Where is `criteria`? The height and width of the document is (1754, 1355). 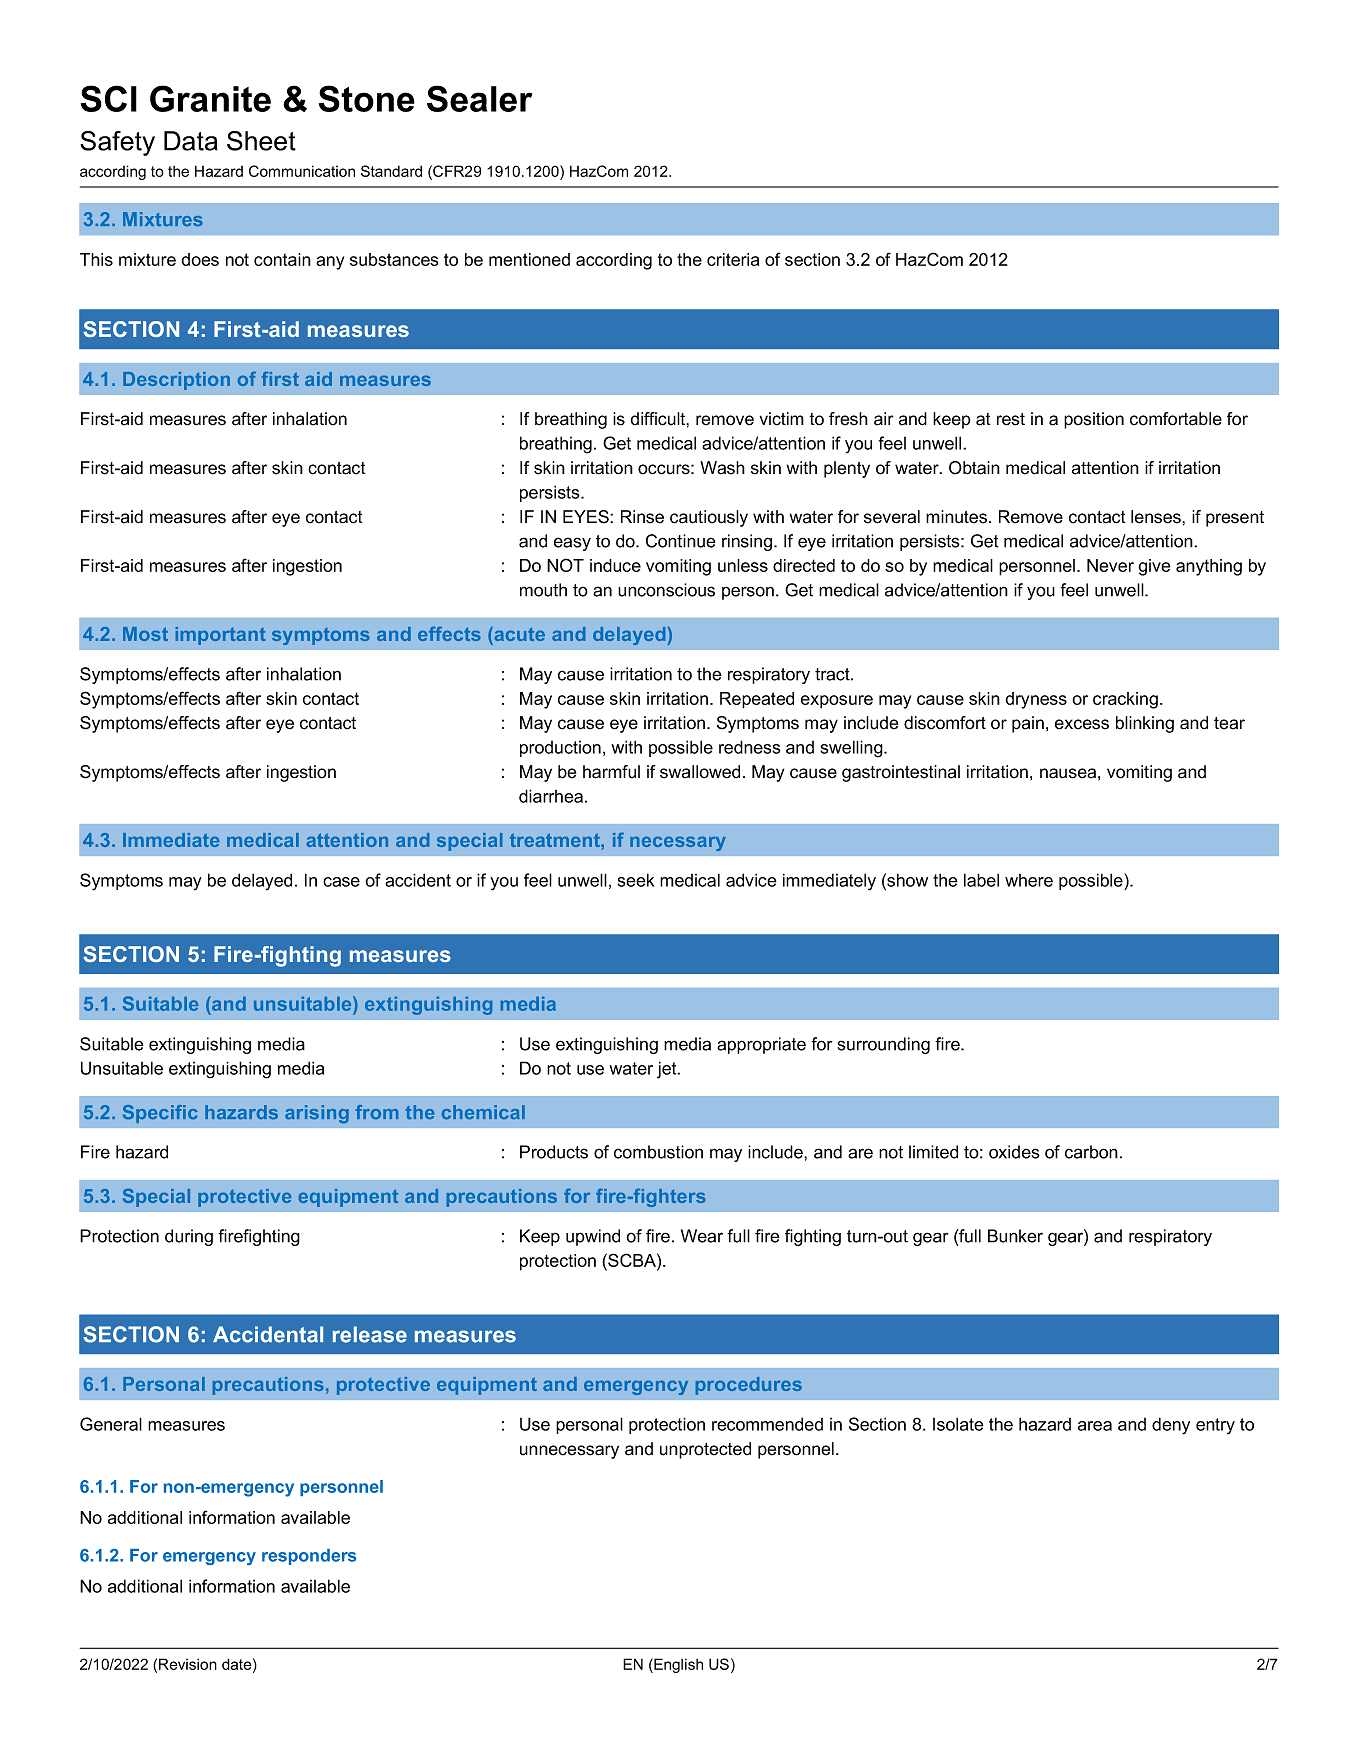
criteria is located at coordinates (733, 259).
